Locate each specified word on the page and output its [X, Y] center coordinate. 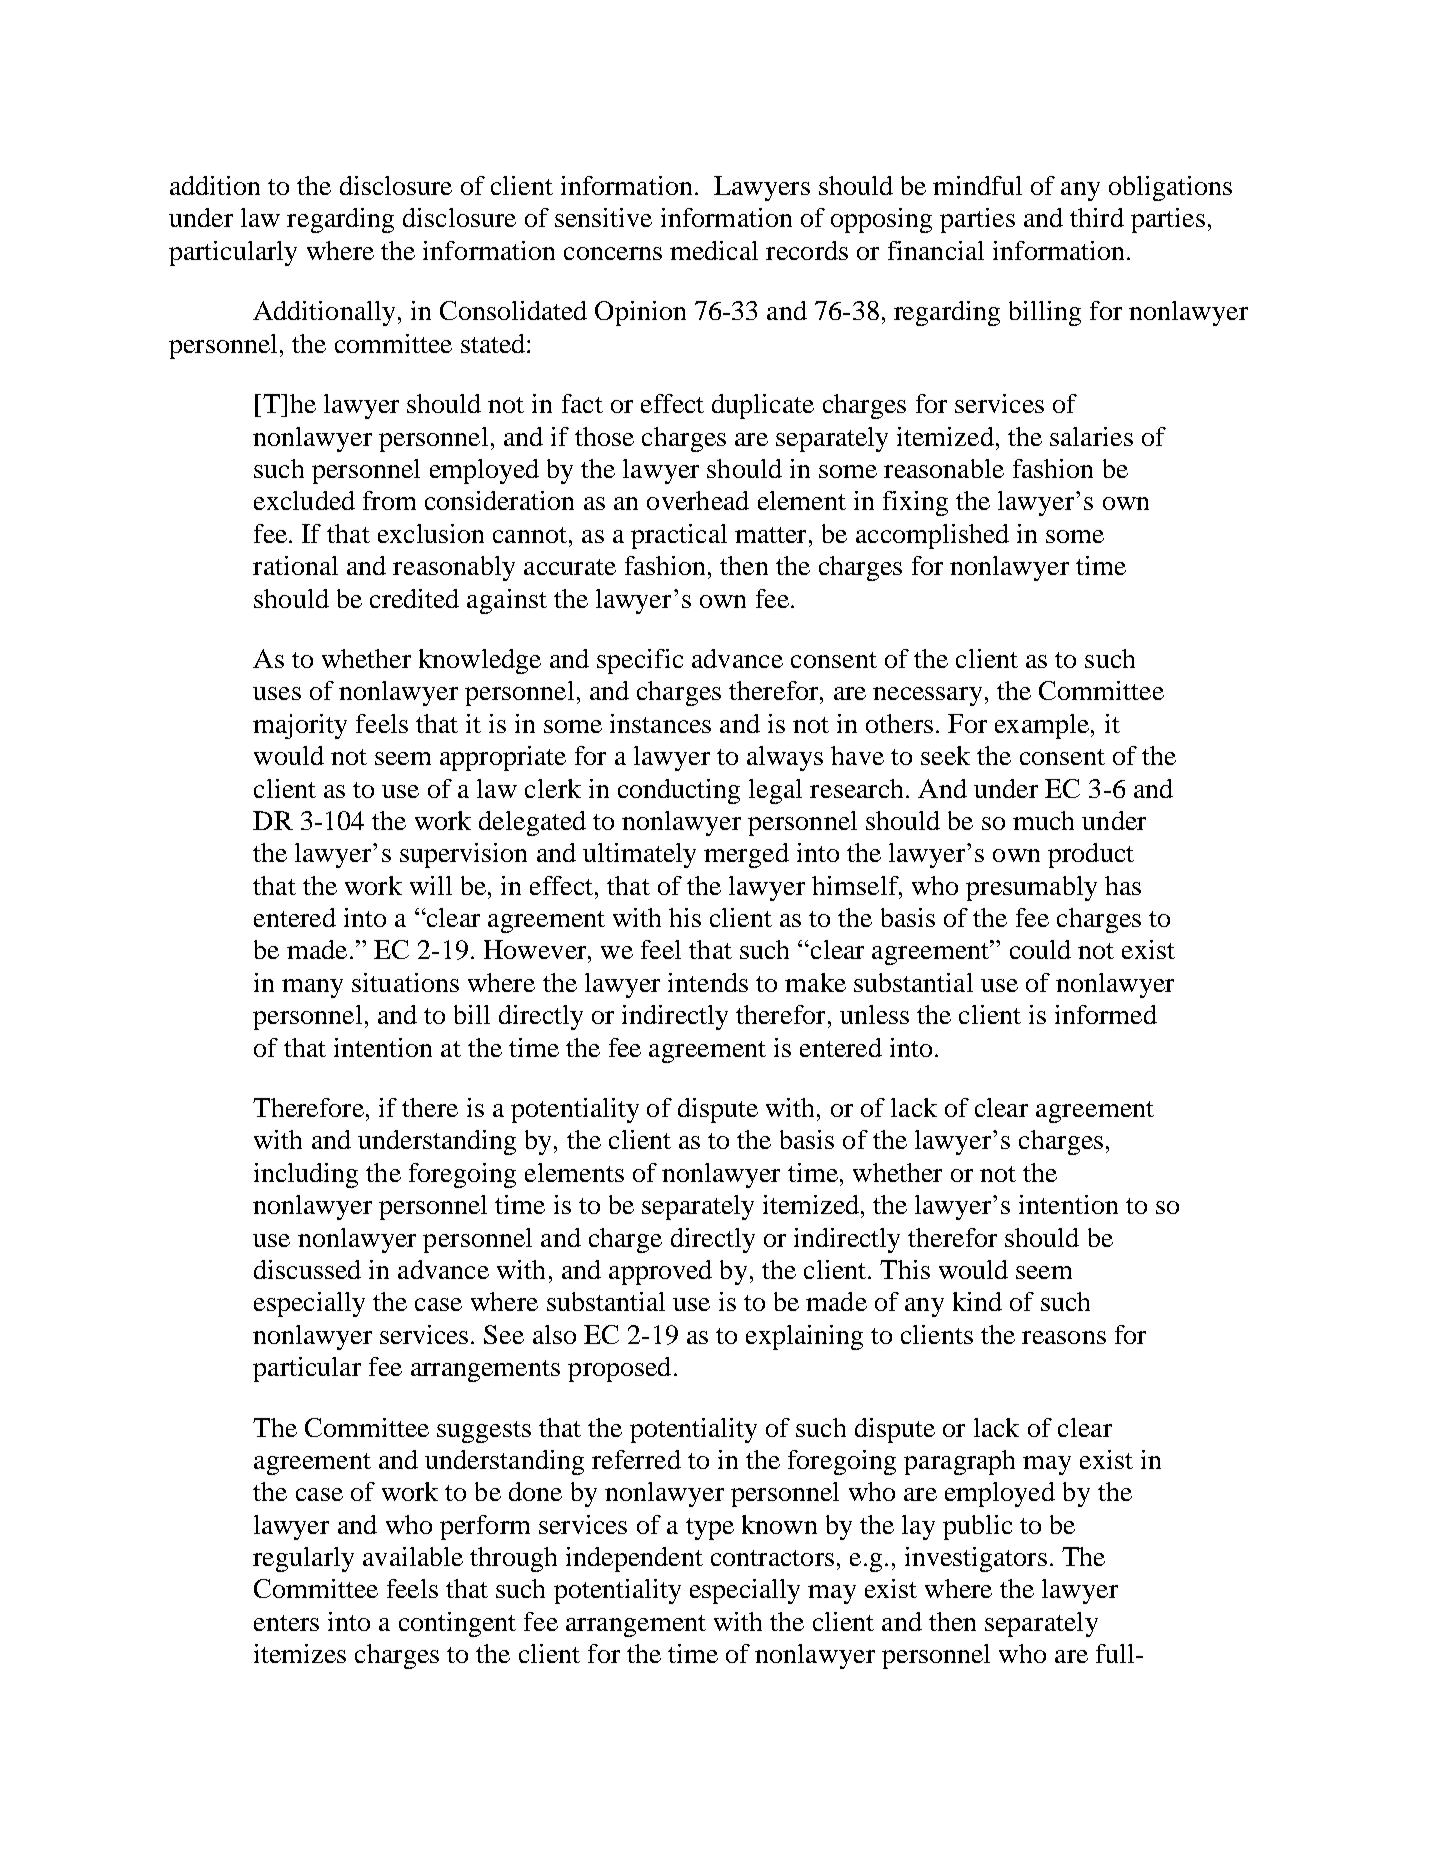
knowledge [480, 661]
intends [708, 982]
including [306, 1175]
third [1097, 217]
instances [660, 723]
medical [714, 250]
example [1042, 726]
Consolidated [513, 310]
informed [1106, 1014]
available [413, 1556]
